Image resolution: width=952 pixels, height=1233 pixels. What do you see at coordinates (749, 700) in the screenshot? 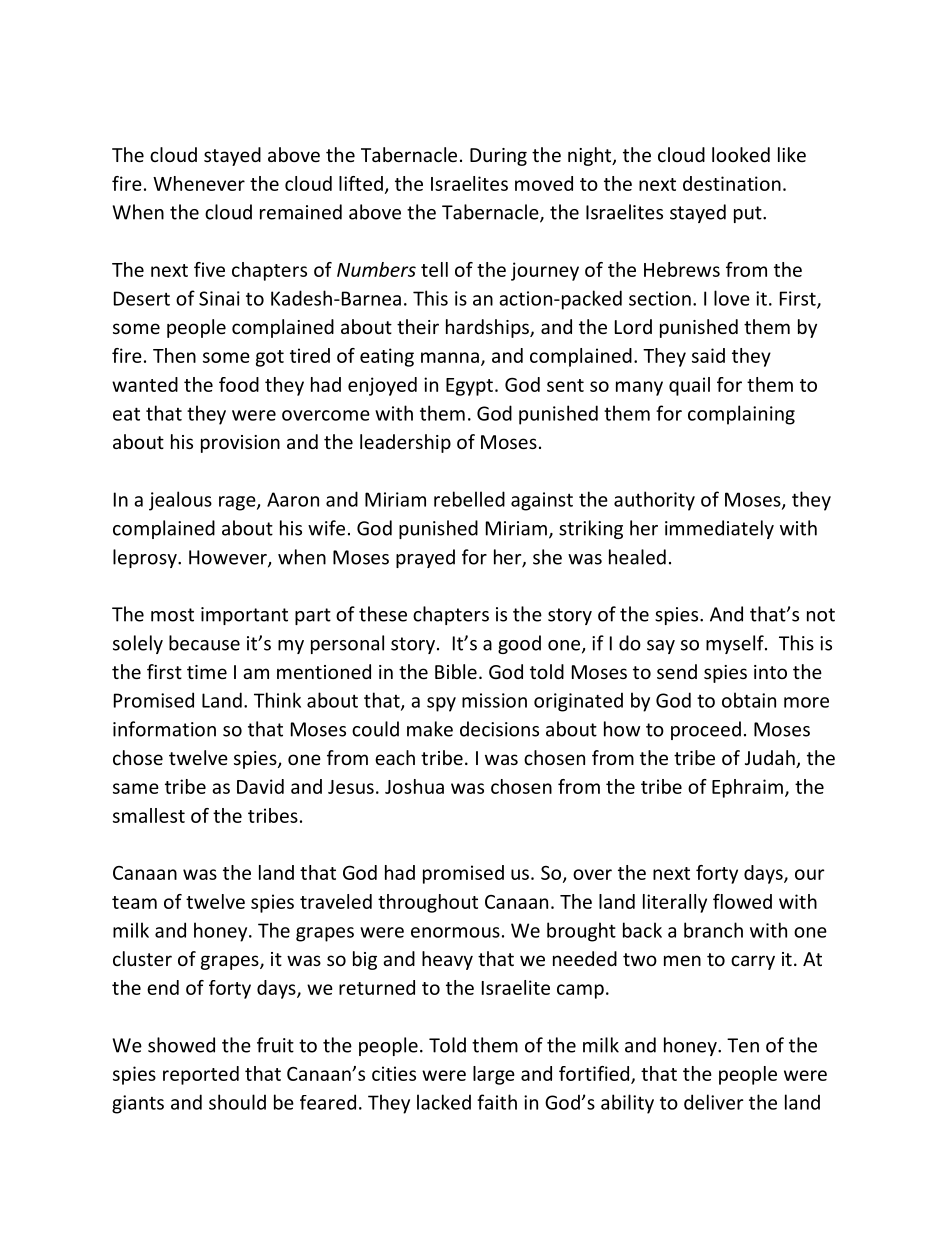
I see `obtain` at bounding box center [749, 700].
